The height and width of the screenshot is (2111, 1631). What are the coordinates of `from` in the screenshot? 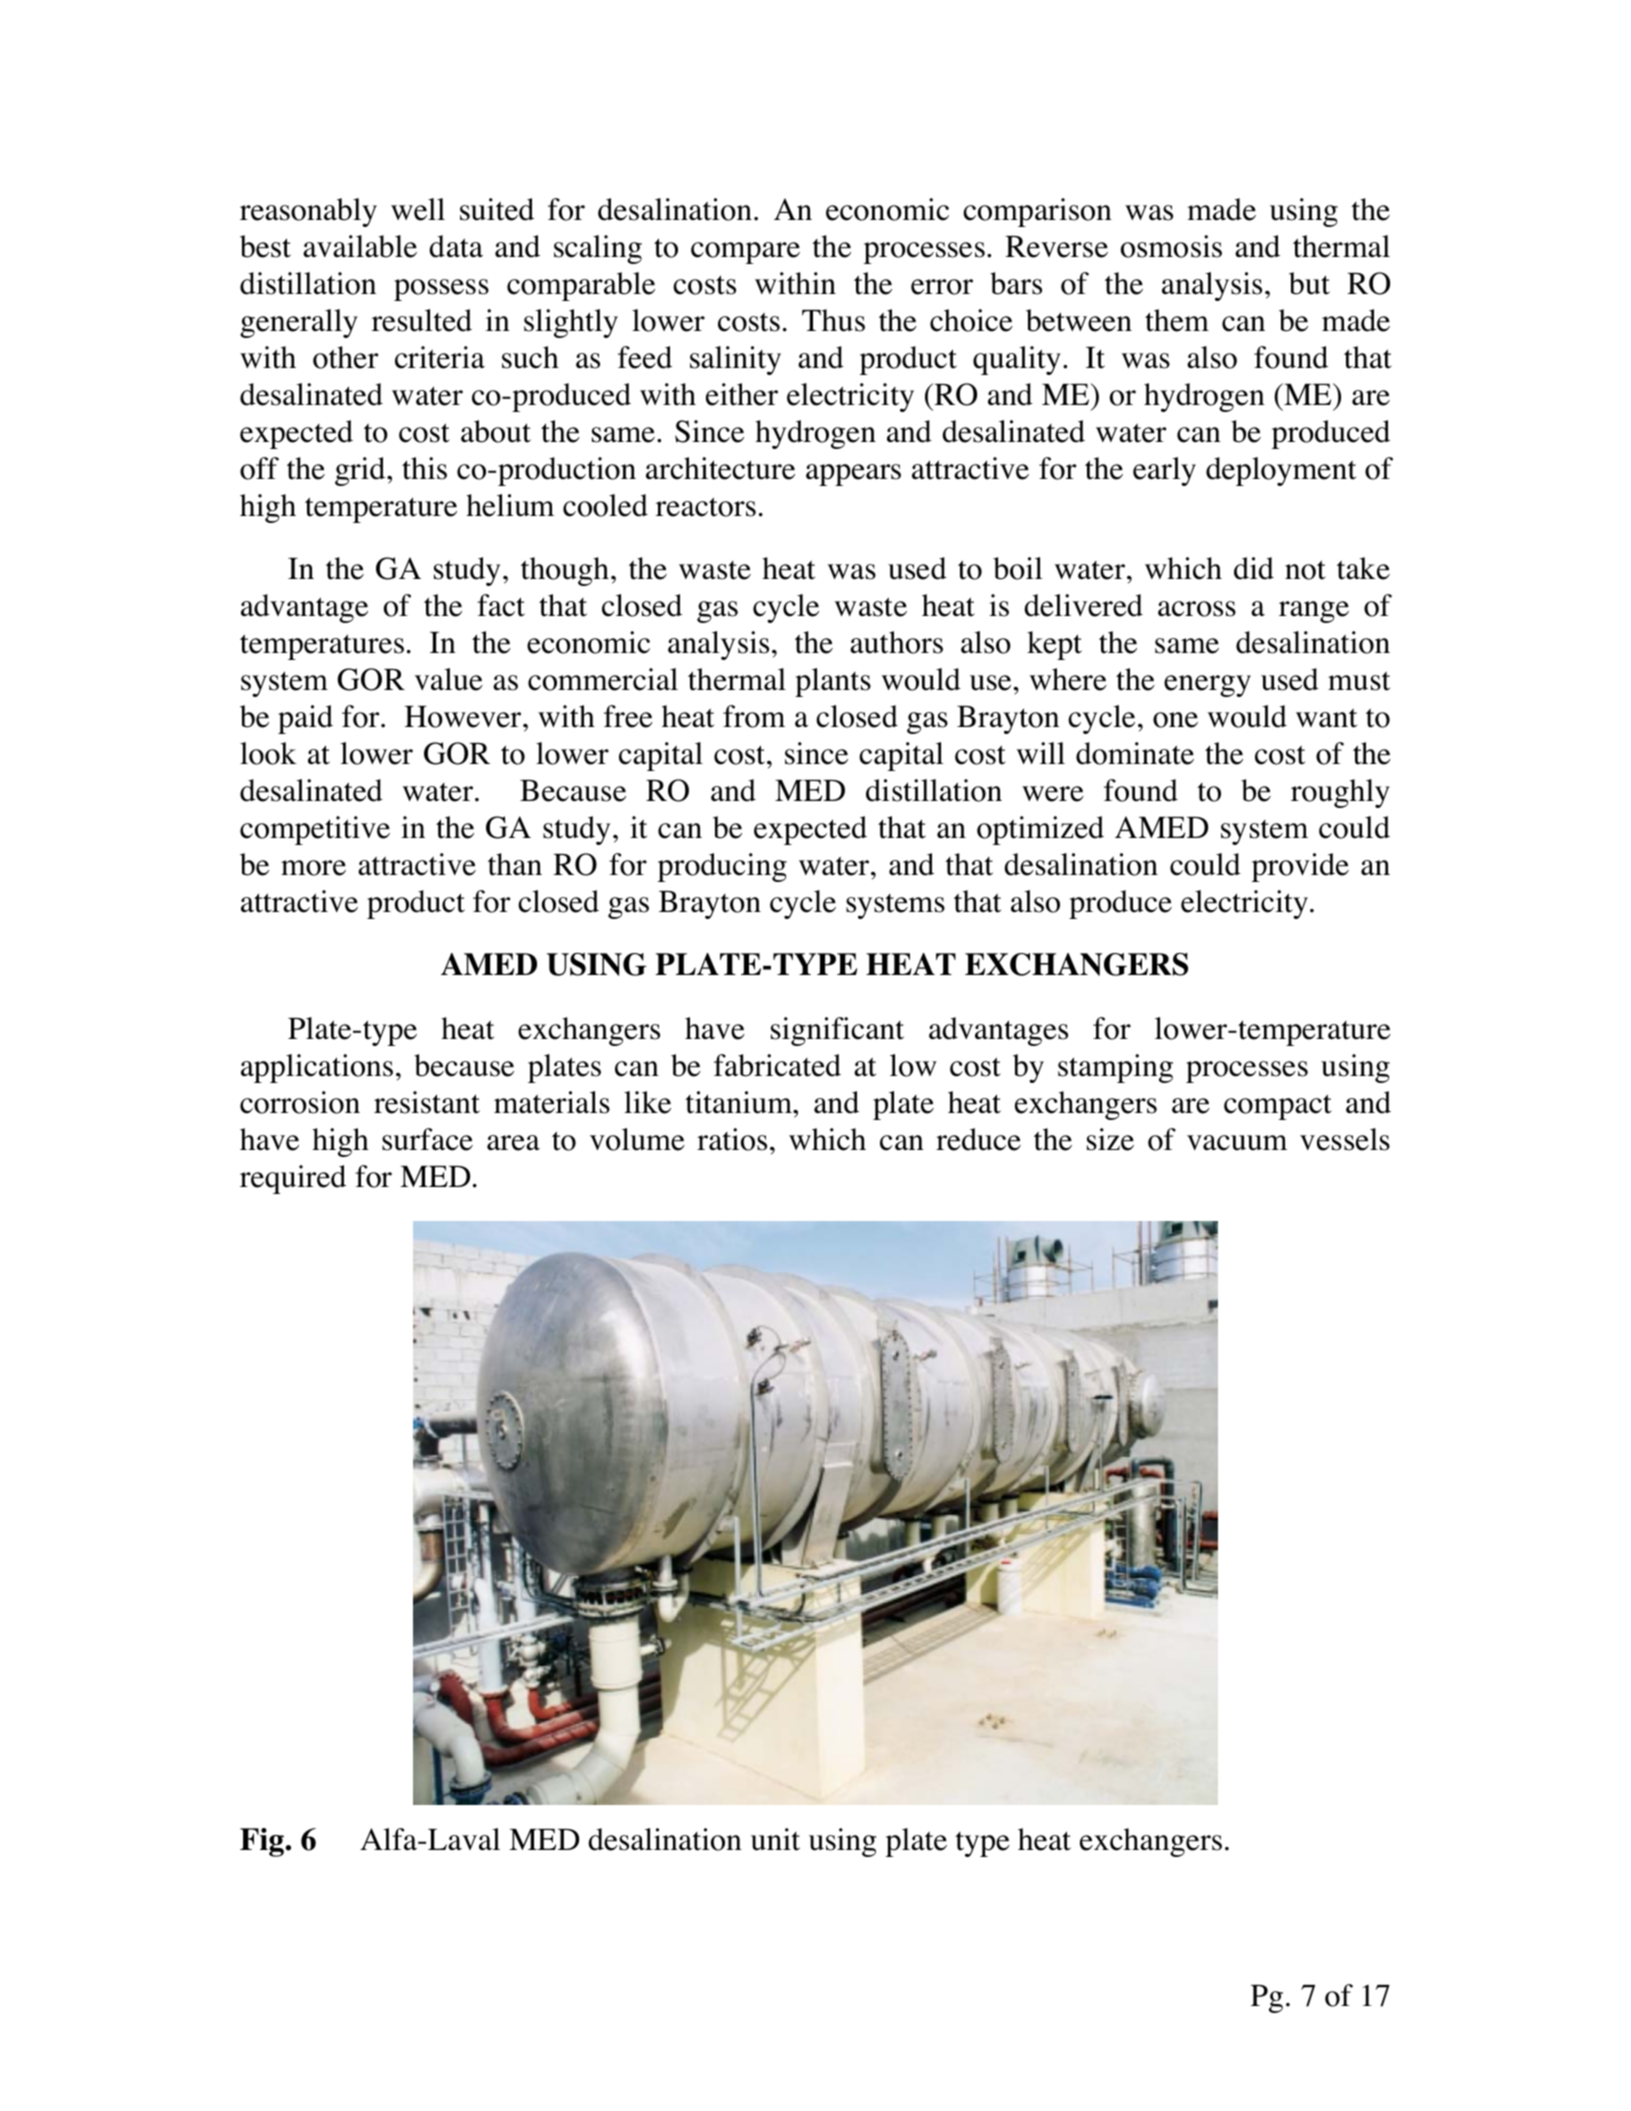 It's located at (754, 716).
